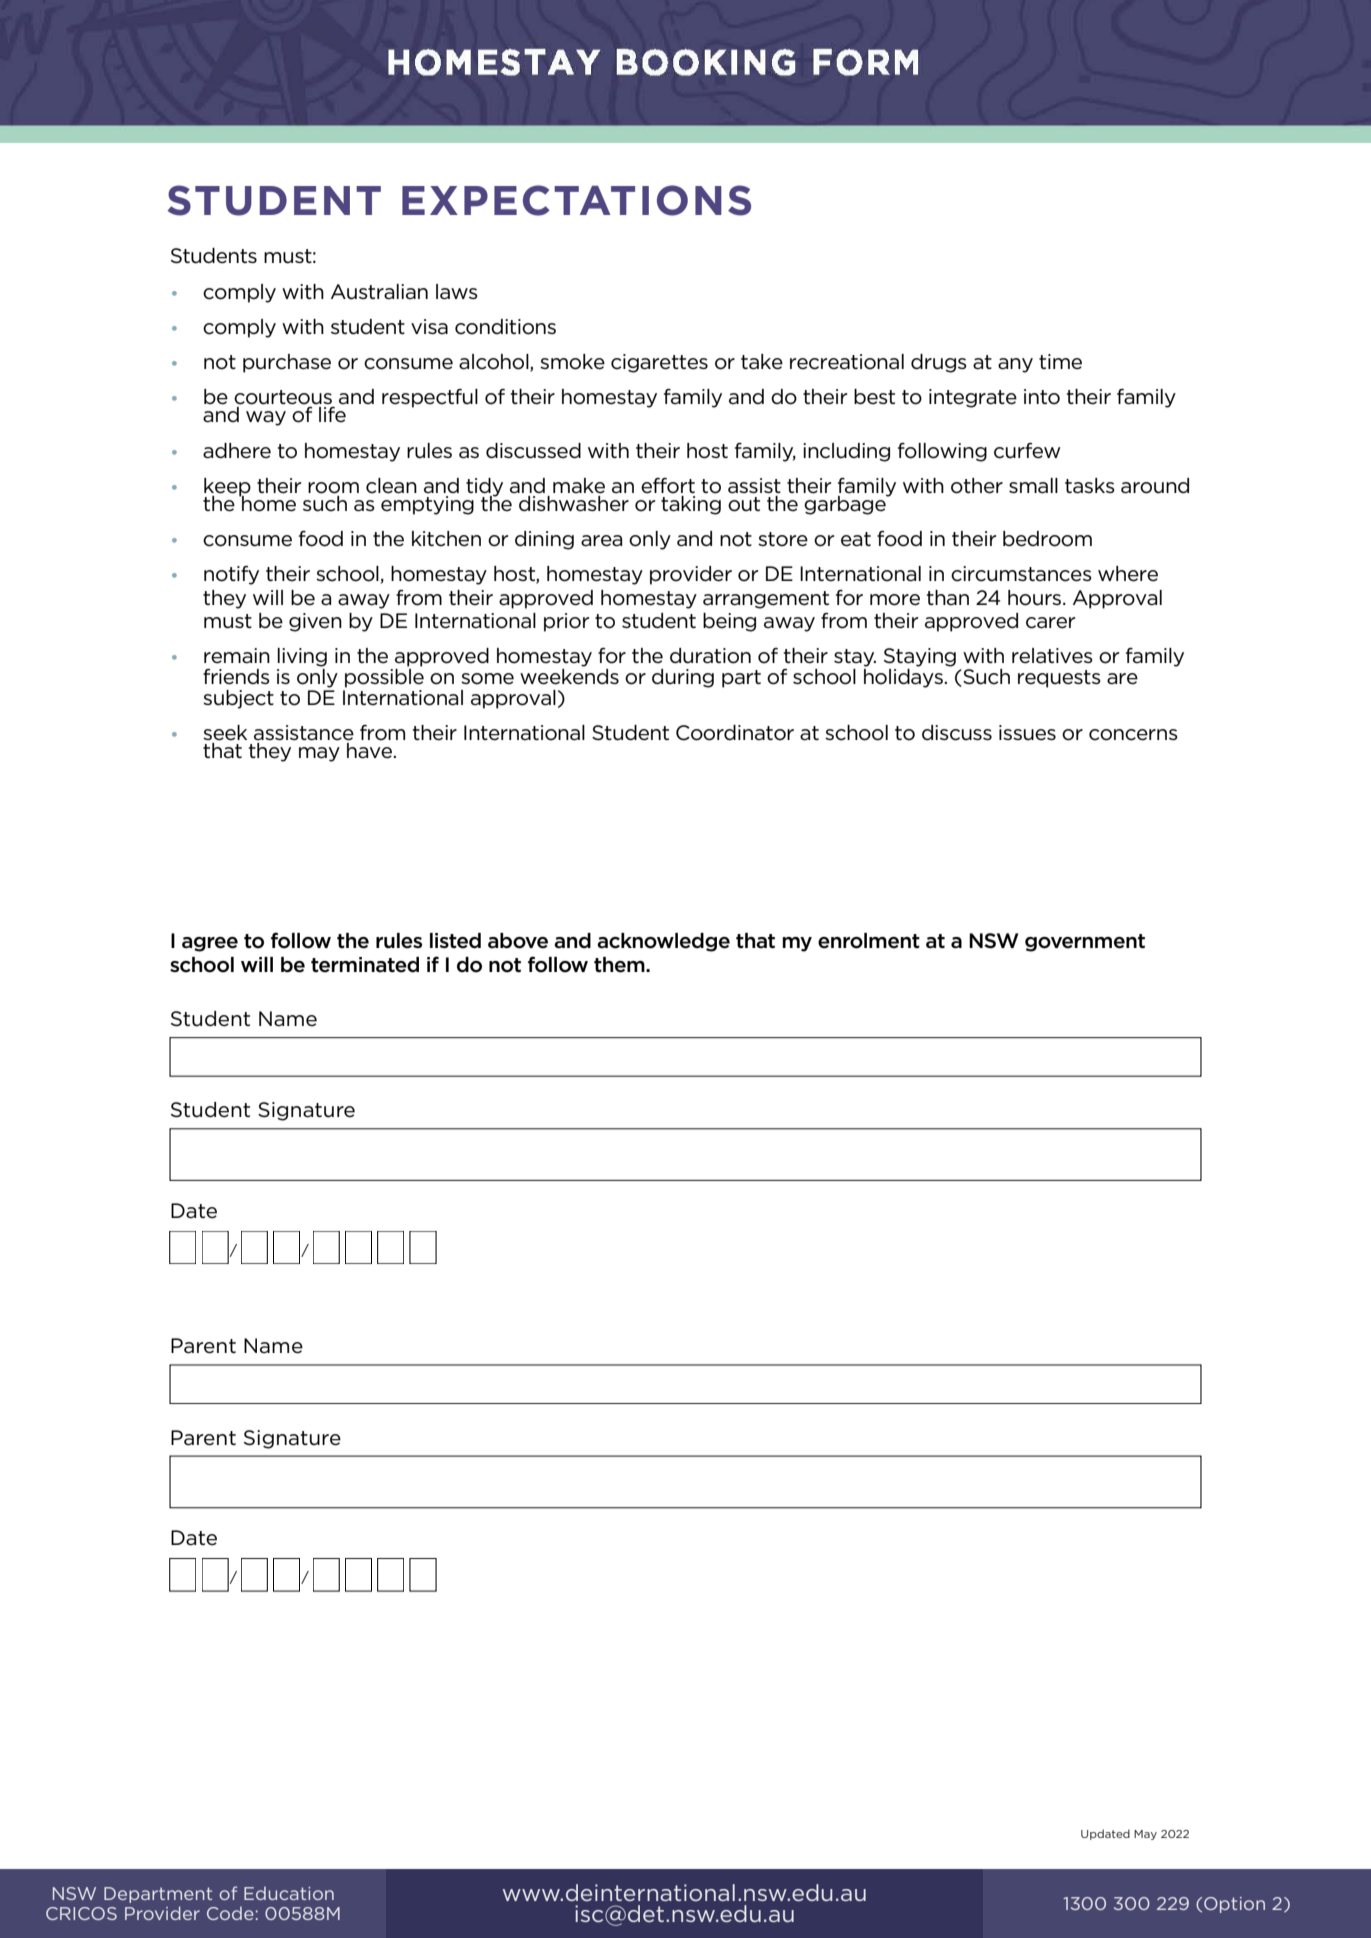  I want to click on terminated, so click(365, 965).
